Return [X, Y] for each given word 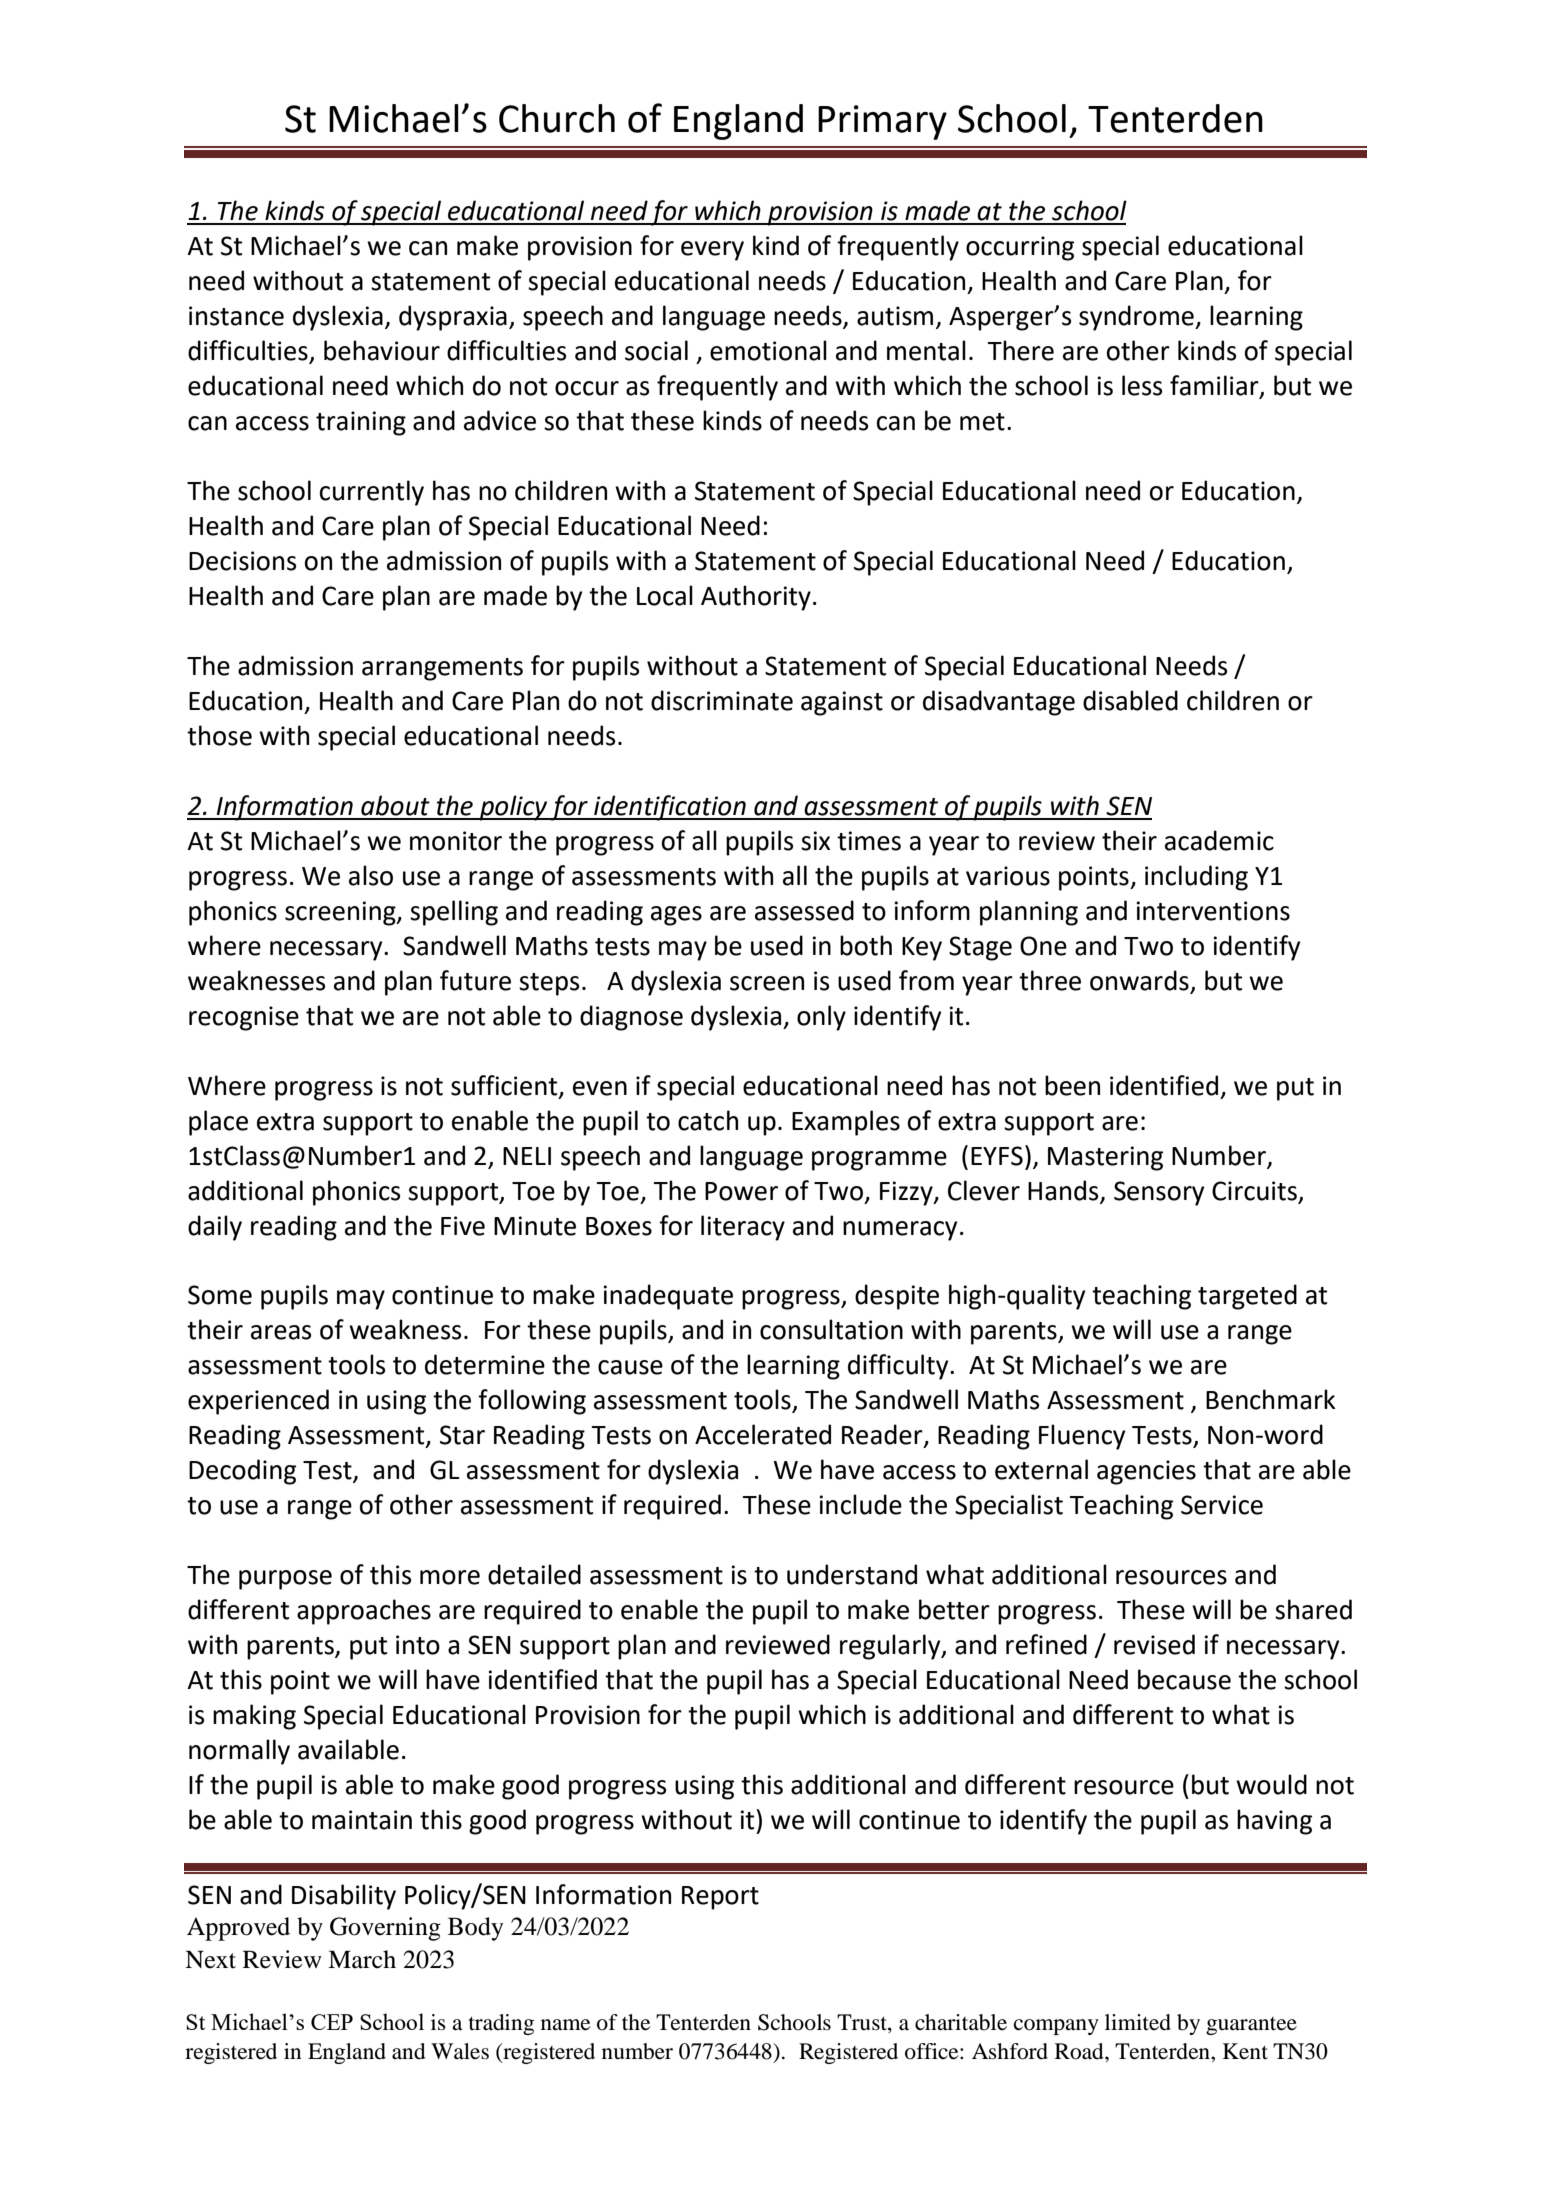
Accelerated [763, 1434]
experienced [258, 1402]
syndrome [1137, 318]
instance [236, 316]
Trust [863, 2023]
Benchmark [1271, 1399]
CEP [332, 2022]
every [712, 251]
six [815, 841]
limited [1138, 2022]
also [371, 875]
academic [1219, 840]
